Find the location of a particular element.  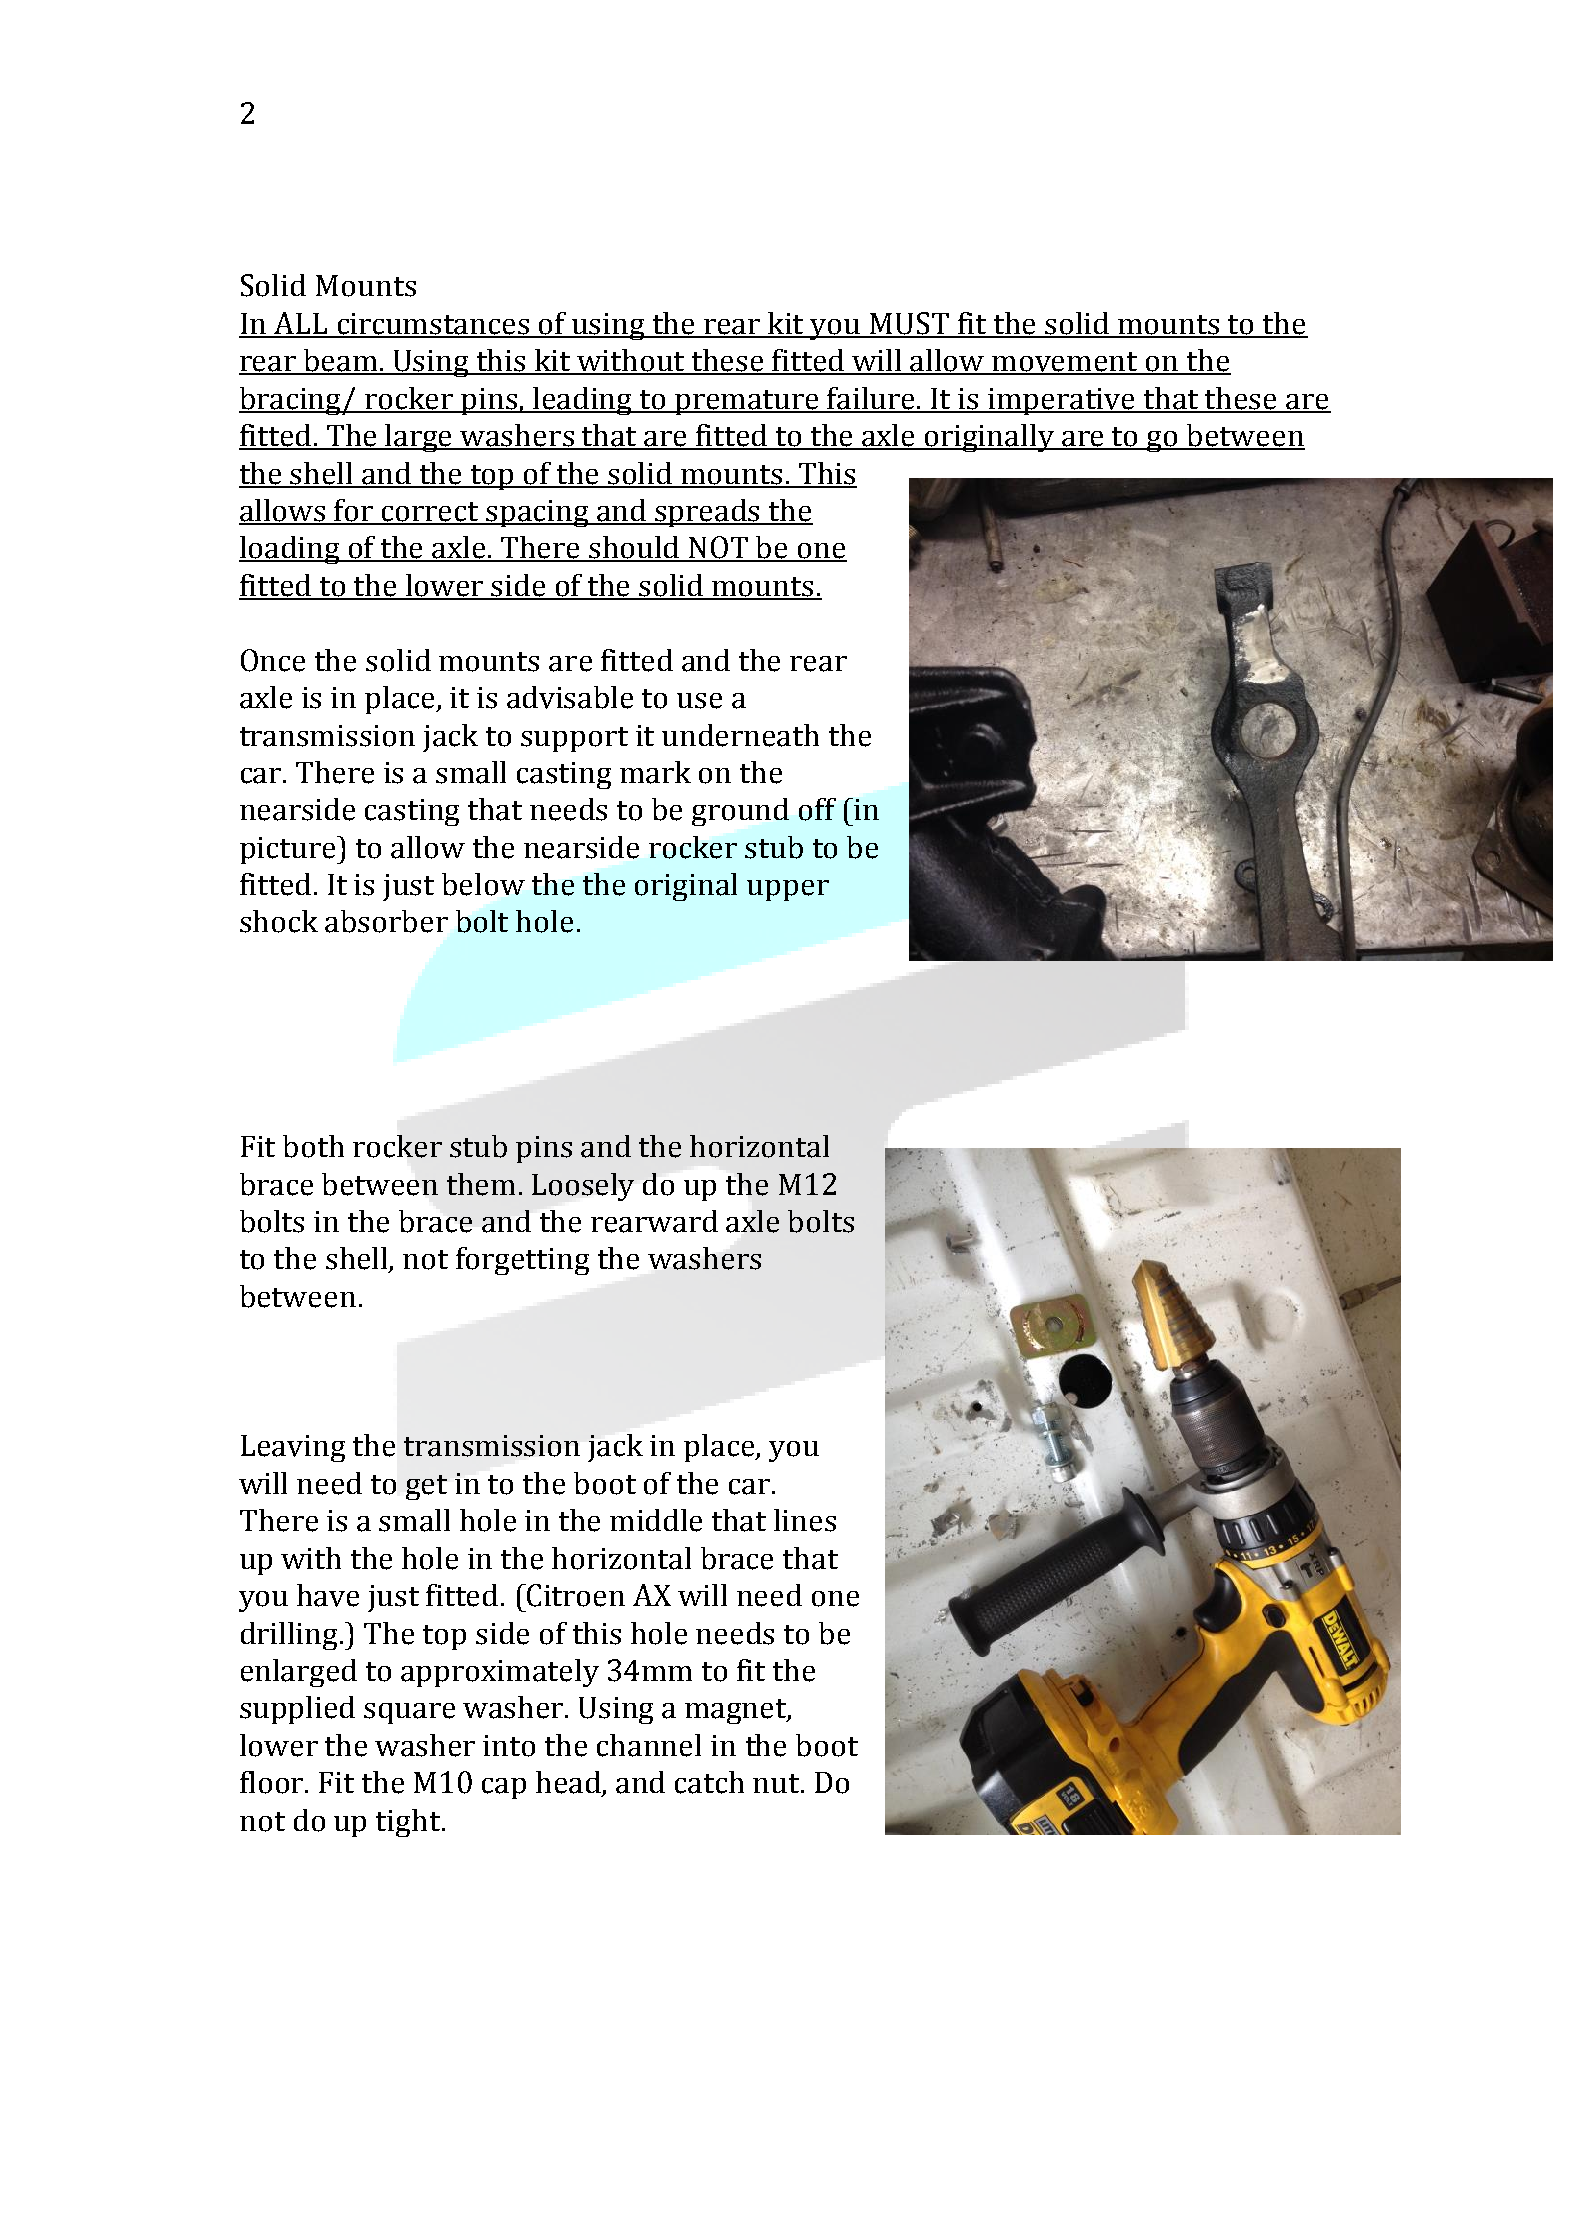

tight is located at coordinates (408, 1823).
